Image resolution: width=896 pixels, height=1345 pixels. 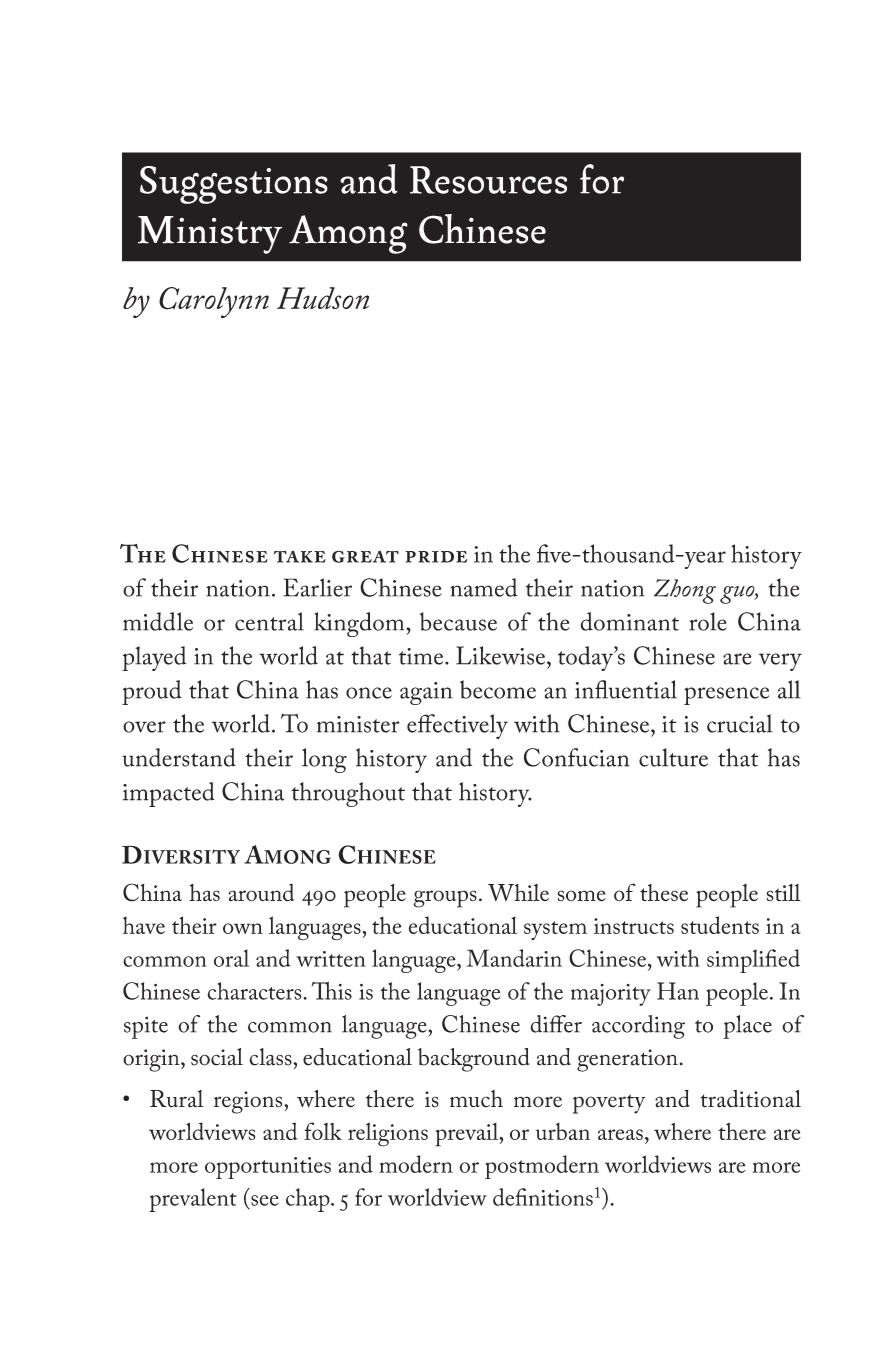 What do you see at coordinates (445, 899) in the screenshot?
I see `groups` at bounding box center [445, 899].
